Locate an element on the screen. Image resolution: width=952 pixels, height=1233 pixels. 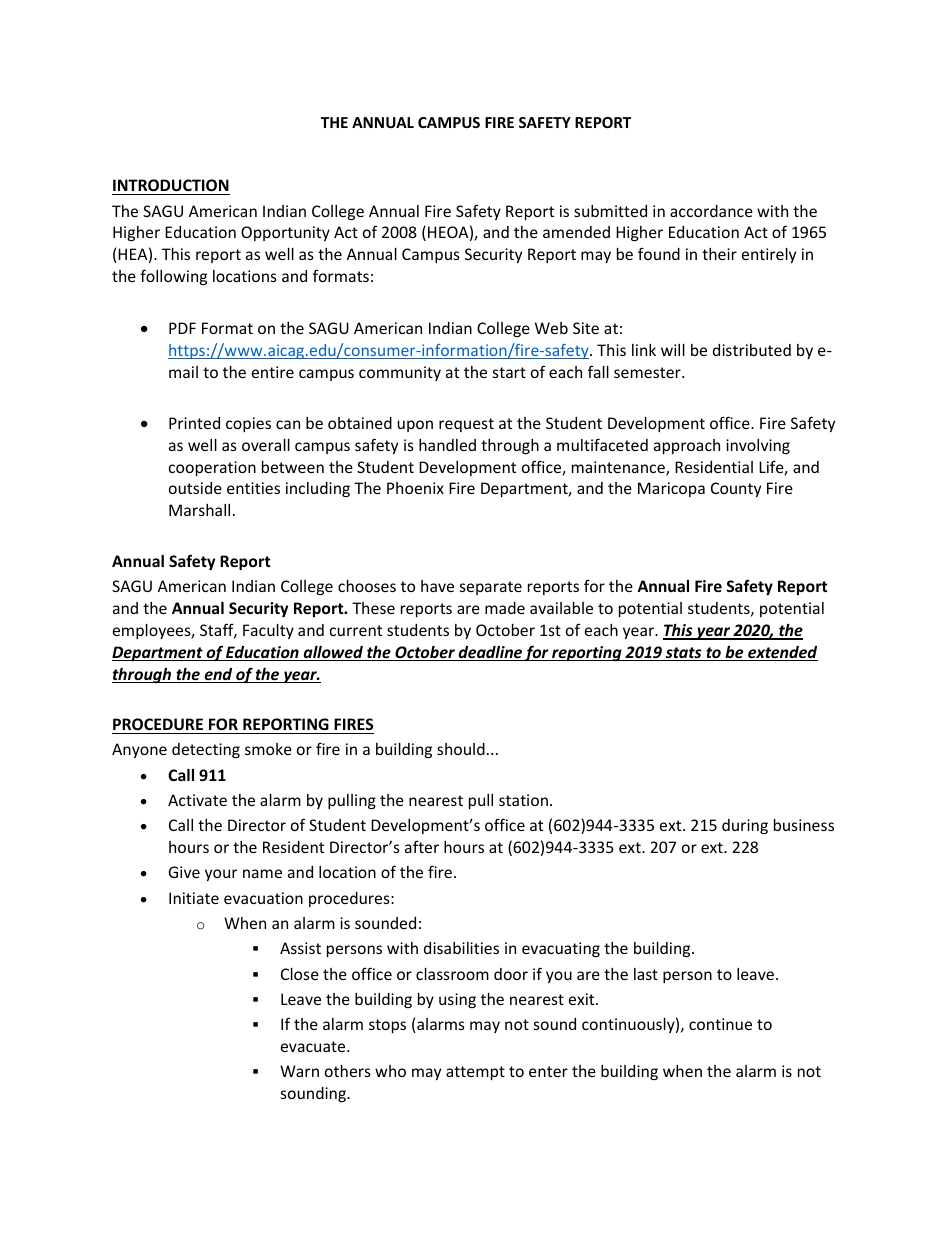
during is located at coordinates (745, 826).
